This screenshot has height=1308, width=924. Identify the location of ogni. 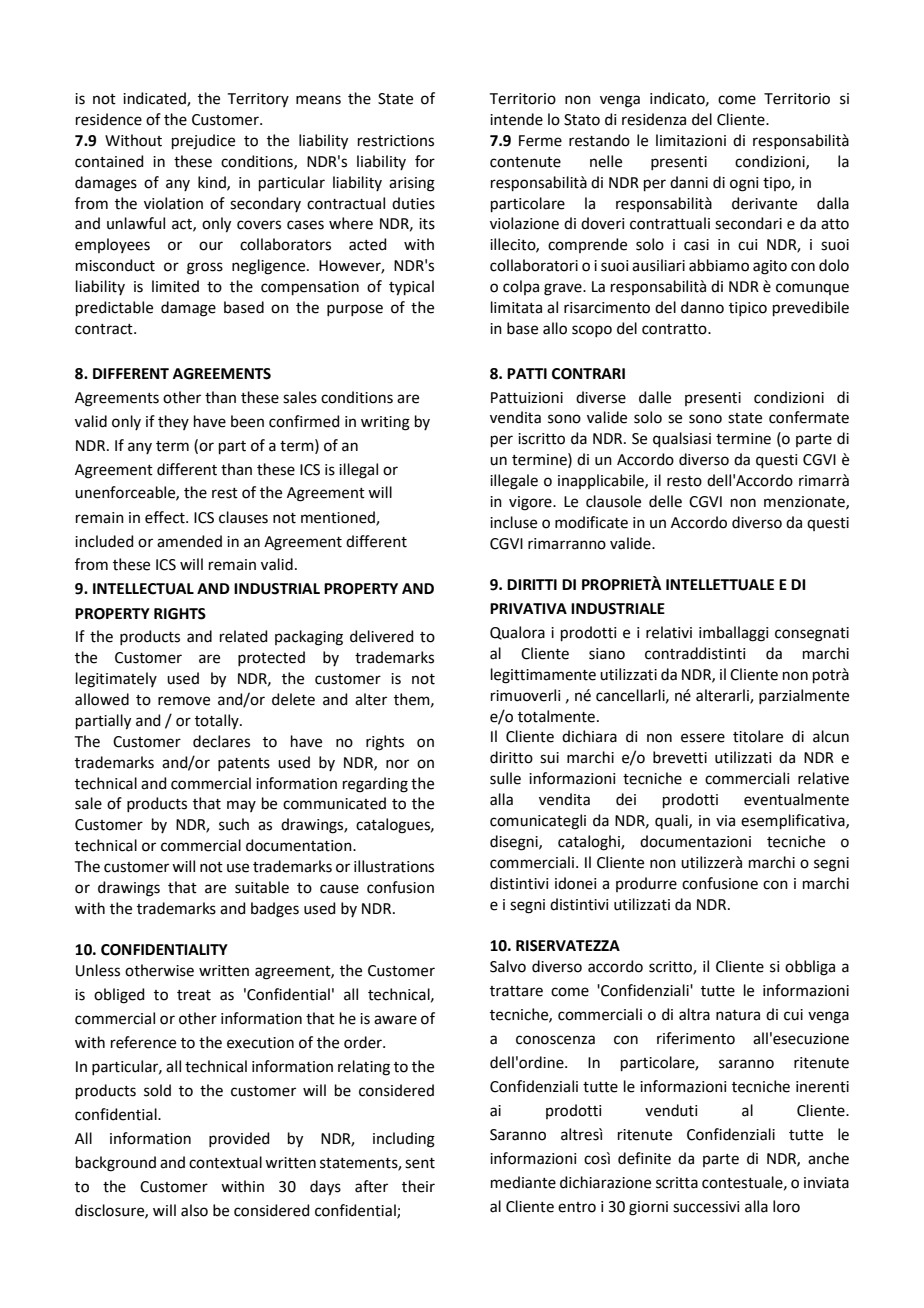
(744, 184).
